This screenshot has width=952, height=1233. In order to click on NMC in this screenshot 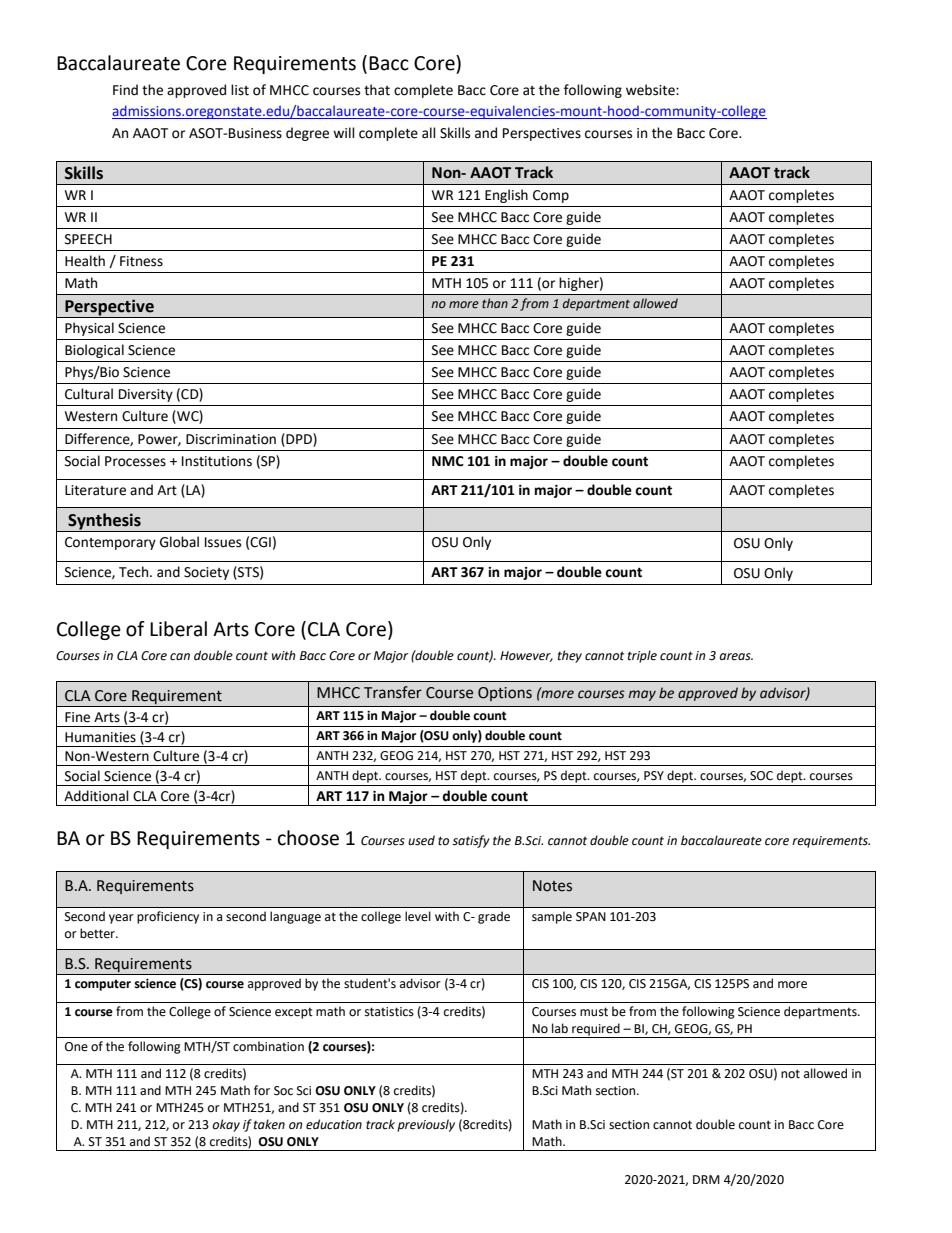, I will do `click(448, 461)`.
